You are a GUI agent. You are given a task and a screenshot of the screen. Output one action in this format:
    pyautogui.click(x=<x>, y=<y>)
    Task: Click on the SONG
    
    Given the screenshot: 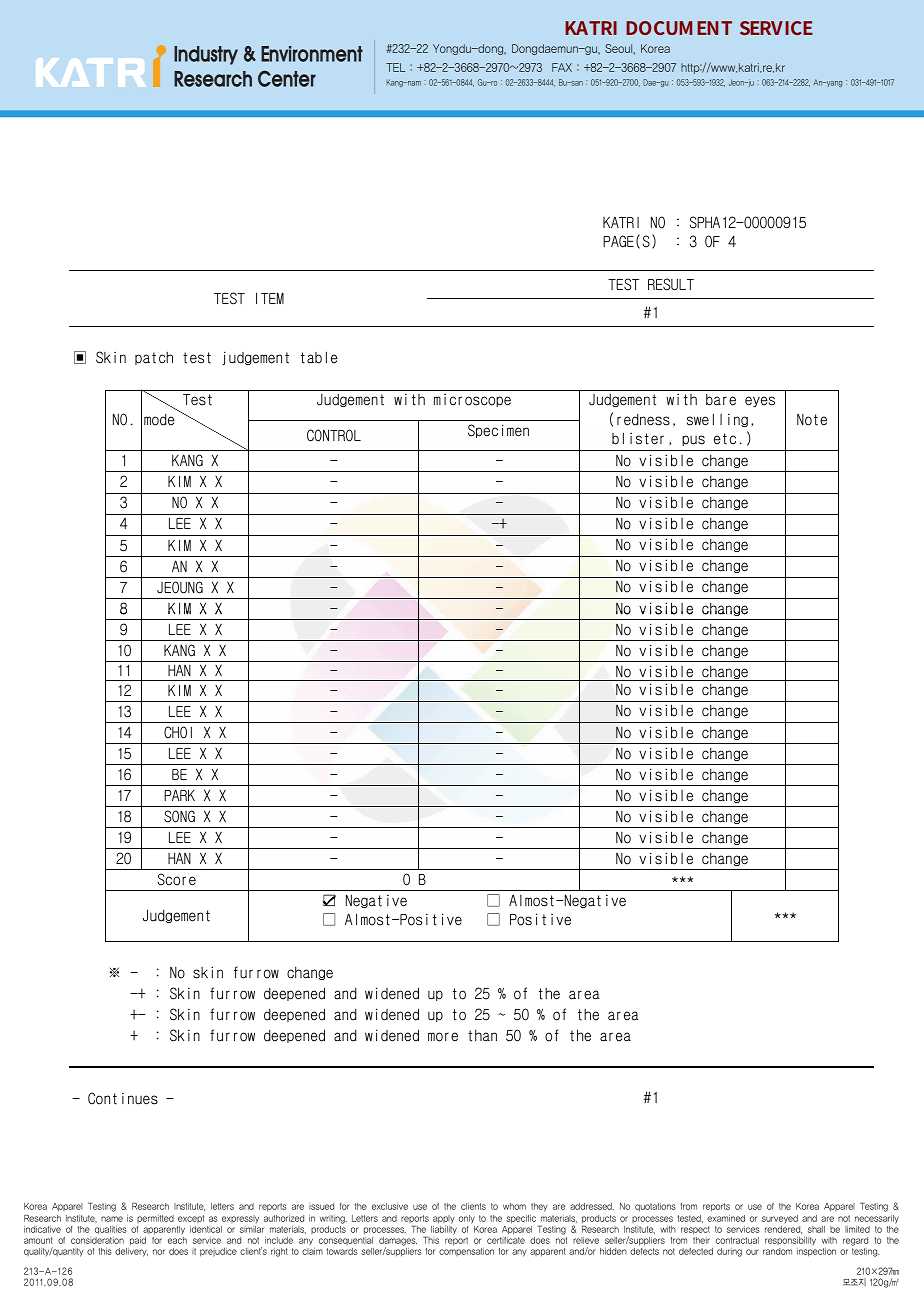 What is the action you would take?
    pyautogui.click(x=179, y=816)
